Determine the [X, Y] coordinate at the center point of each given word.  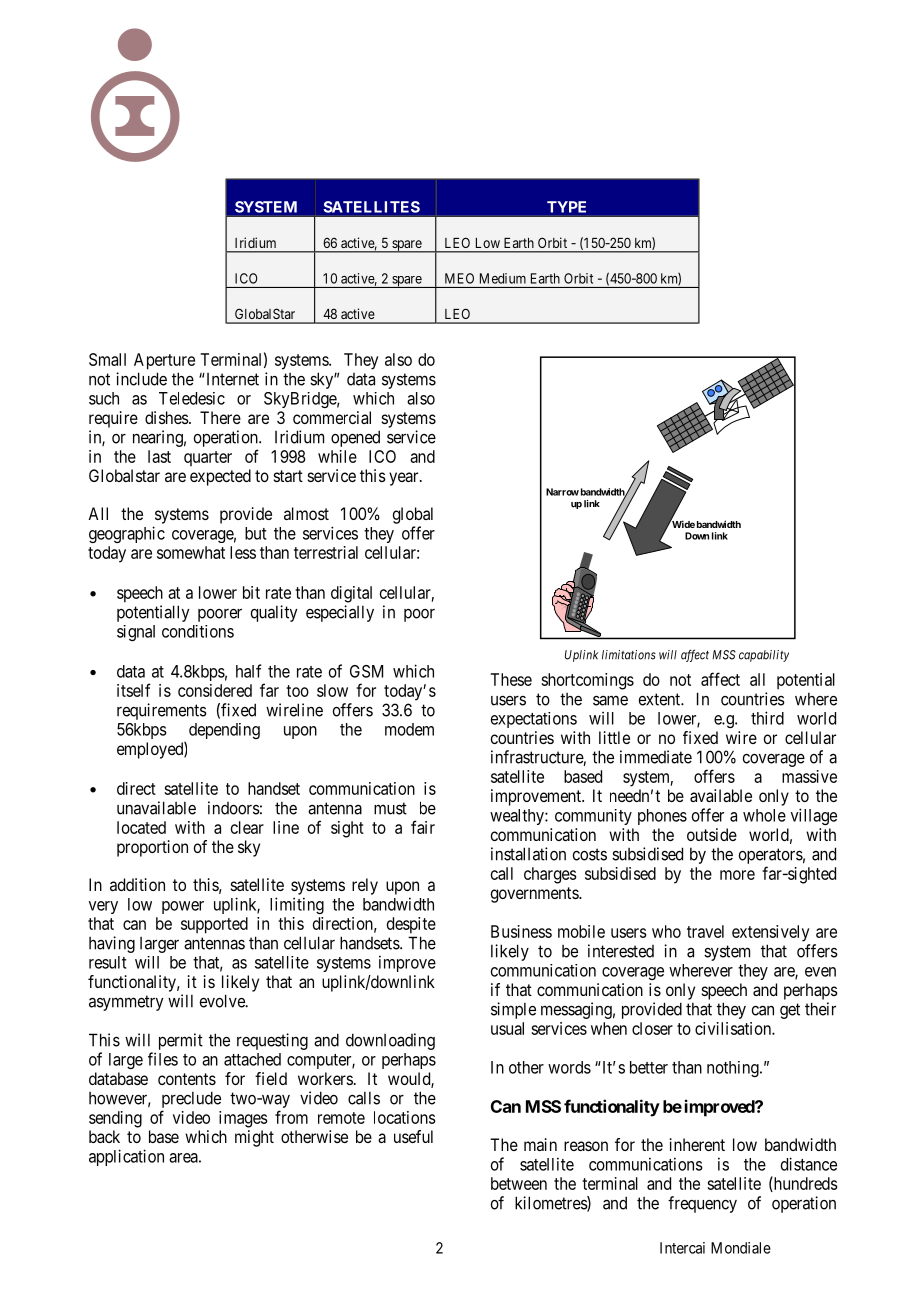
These [511, 679]
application [126, 1157]
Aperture [164, 361]
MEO [459, 278]
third [767, 718]
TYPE [566, 207]
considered [215, 690]
